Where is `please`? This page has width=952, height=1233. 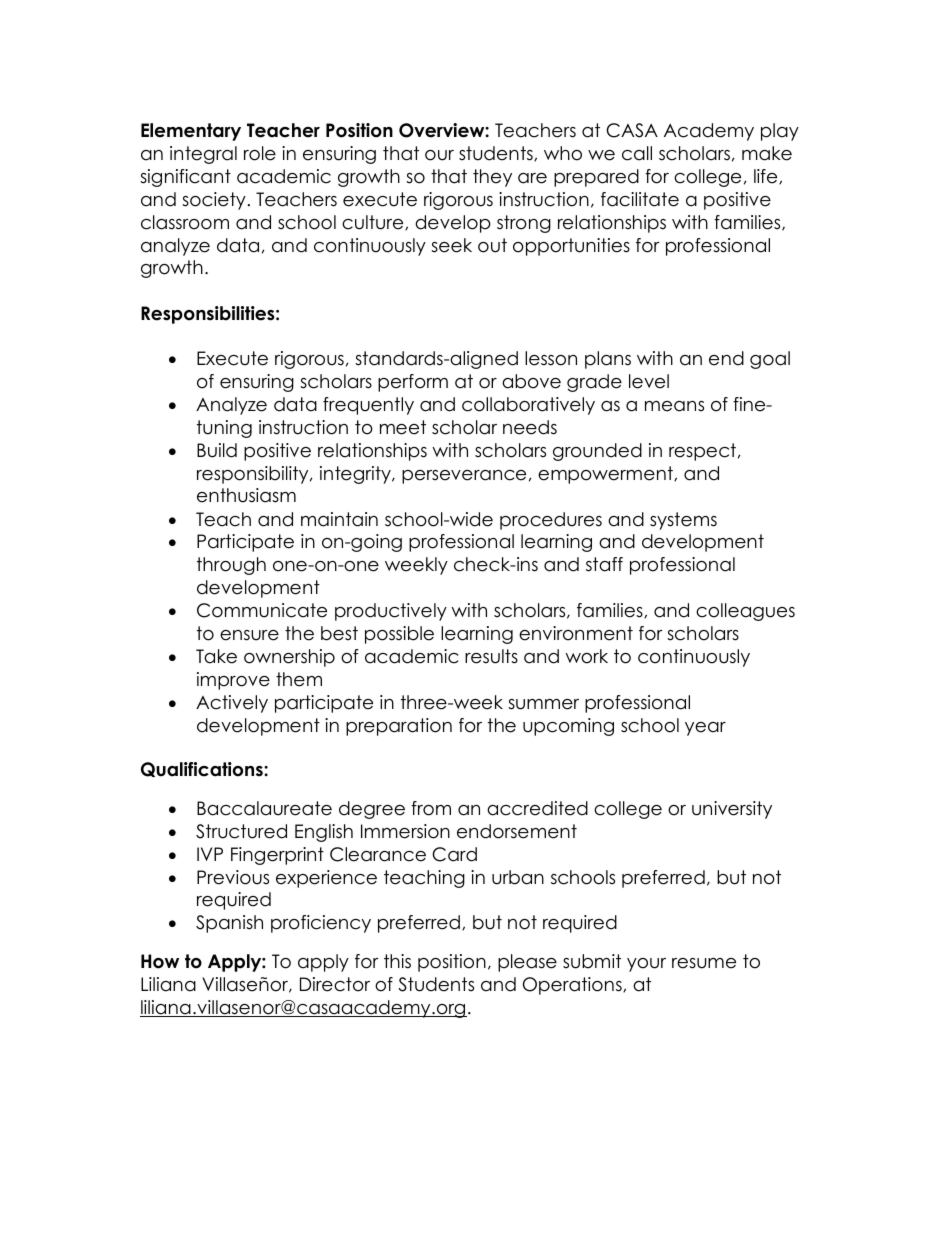 please is located at coordinates (527, 963).
